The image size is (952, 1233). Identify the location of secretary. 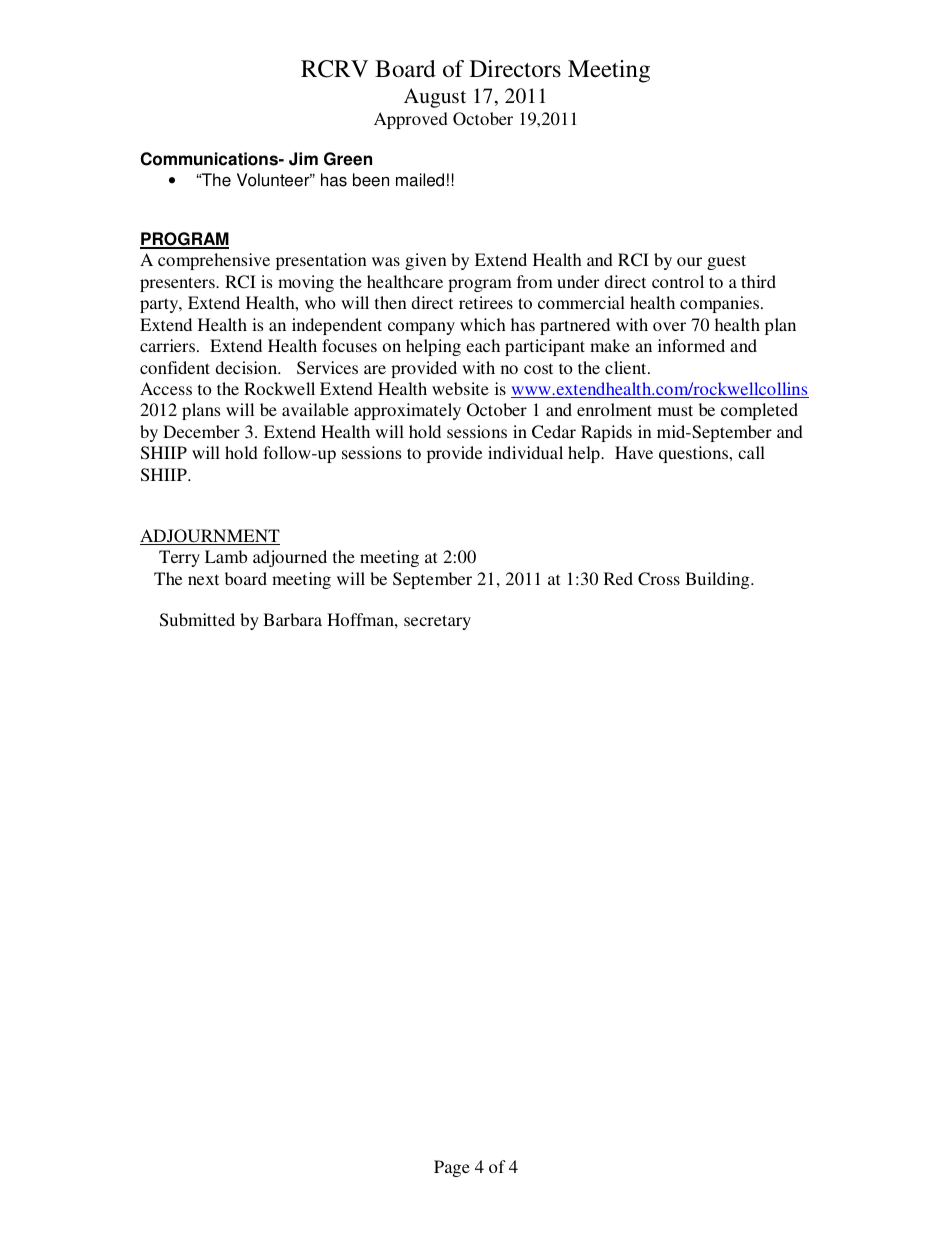
(437, 622).
